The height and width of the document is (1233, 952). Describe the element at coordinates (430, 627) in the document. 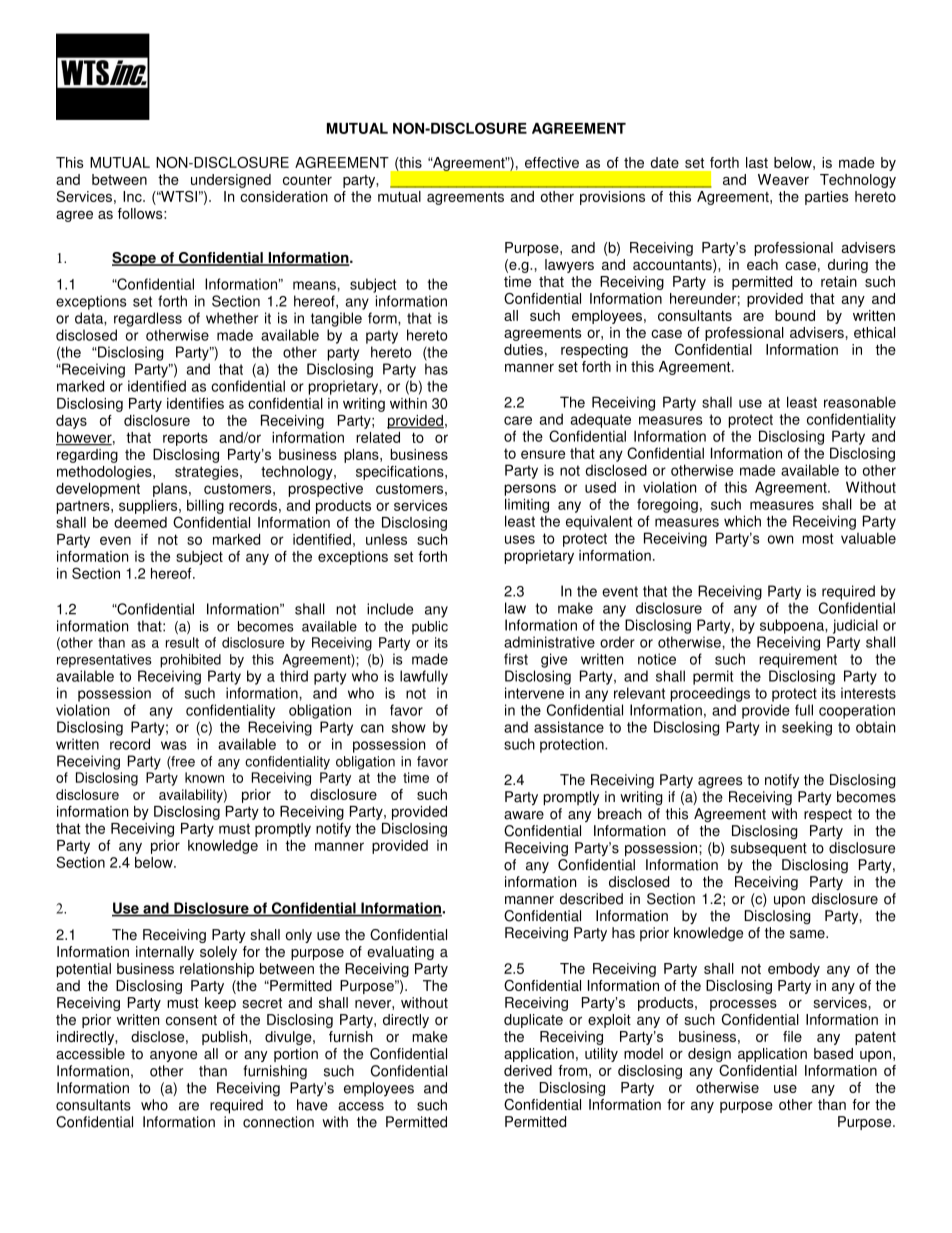

I see `public` at that location.
